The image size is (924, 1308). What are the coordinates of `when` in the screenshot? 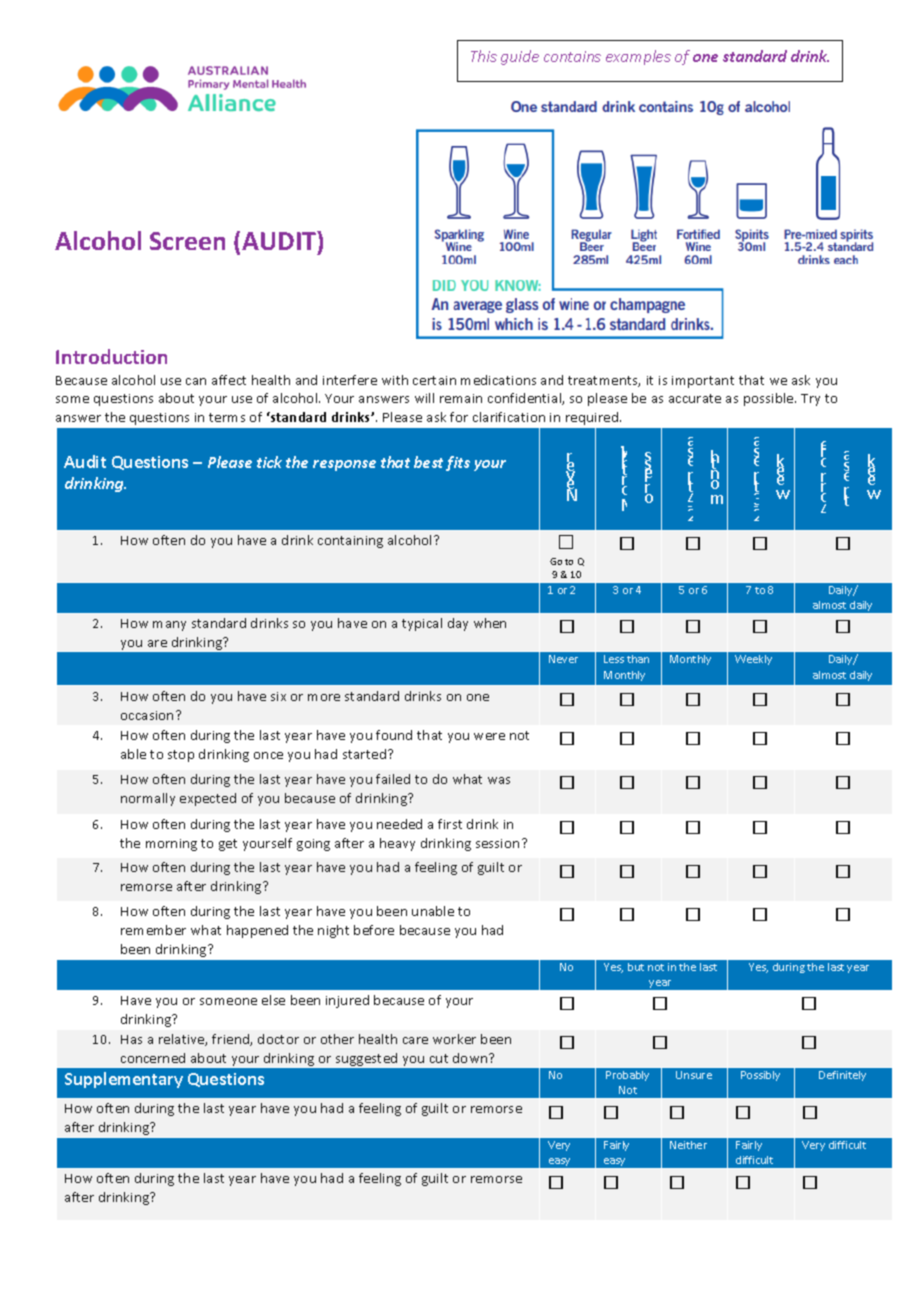 It's located at (490, 623).
